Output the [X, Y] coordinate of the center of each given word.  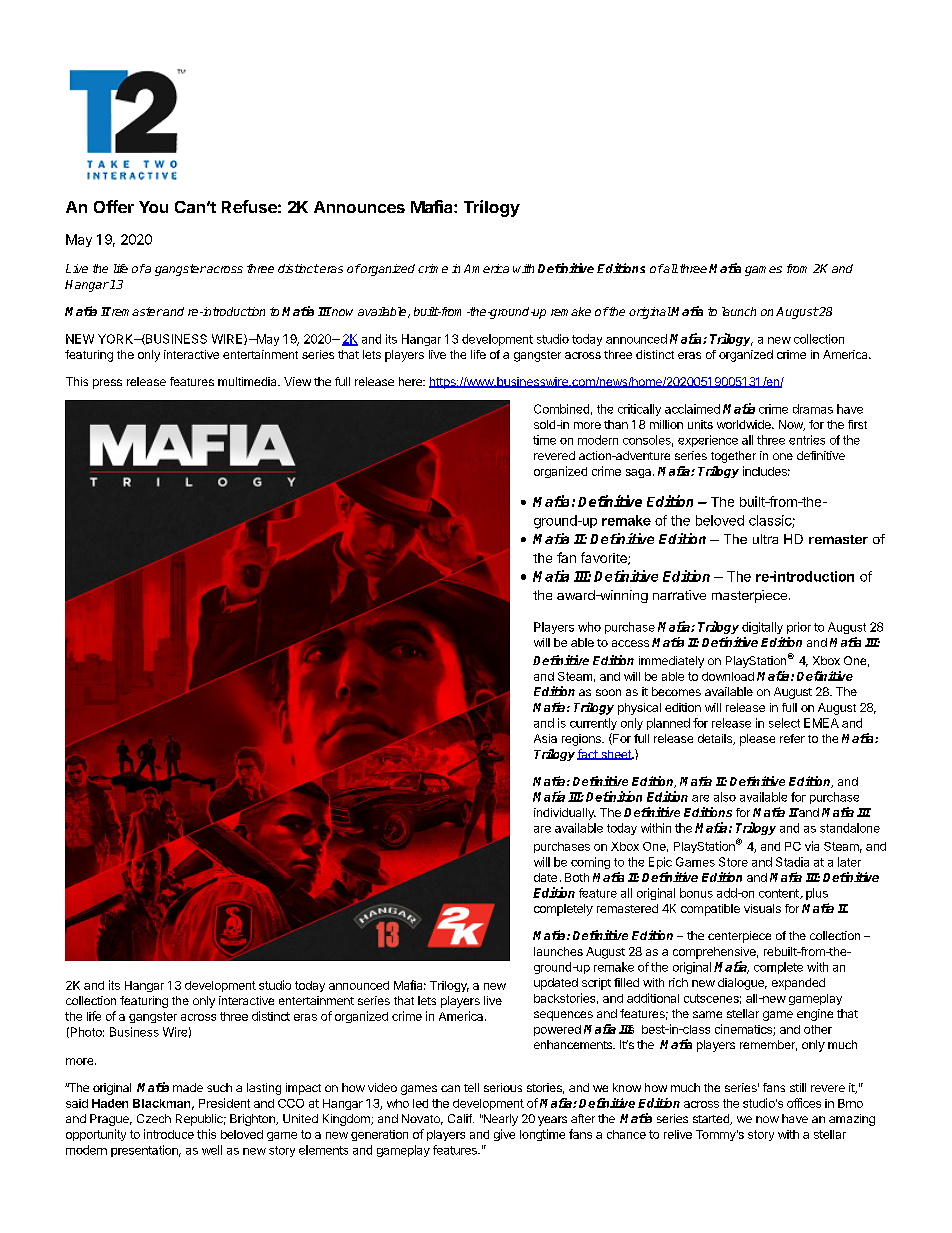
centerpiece [739, 937]
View [297, 381]
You [153, 207]
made [188, 1087]
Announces [359, 207]
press [107, 384]
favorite [605, 558]
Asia [545, 738]
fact [588, 754]
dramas [813, 409]
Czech [154, 1118]
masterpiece [749, 596]
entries [807, 440]
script [596, 984]
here [411, 381]
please [757, 740]
